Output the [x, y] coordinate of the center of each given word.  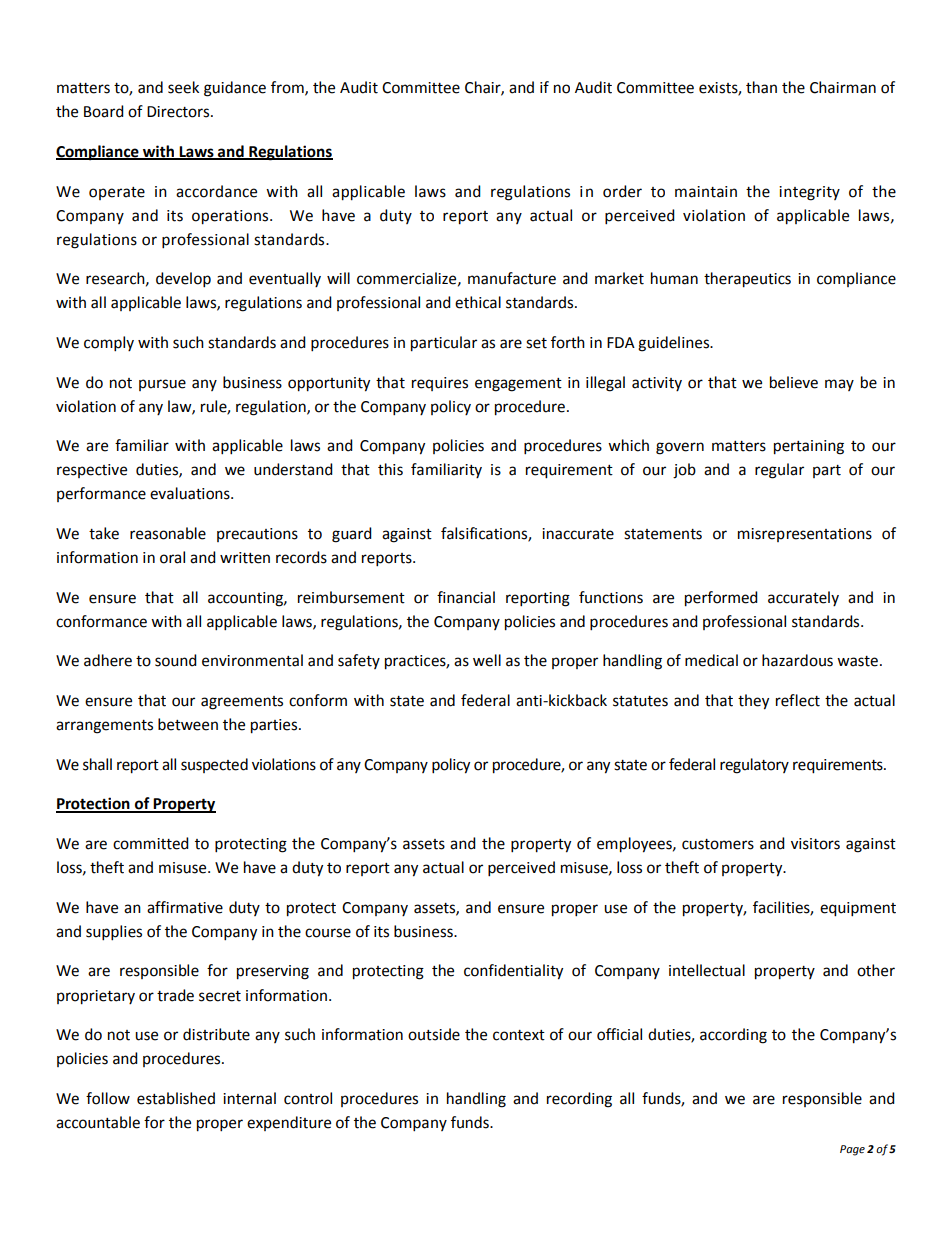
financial [466, 597]
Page [852, 1150]
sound [176, 660]
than [761, 87]
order [622, 191]
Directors [179, 112]
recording [579, 1100]
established [176, 1098]
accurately [803, 598]
